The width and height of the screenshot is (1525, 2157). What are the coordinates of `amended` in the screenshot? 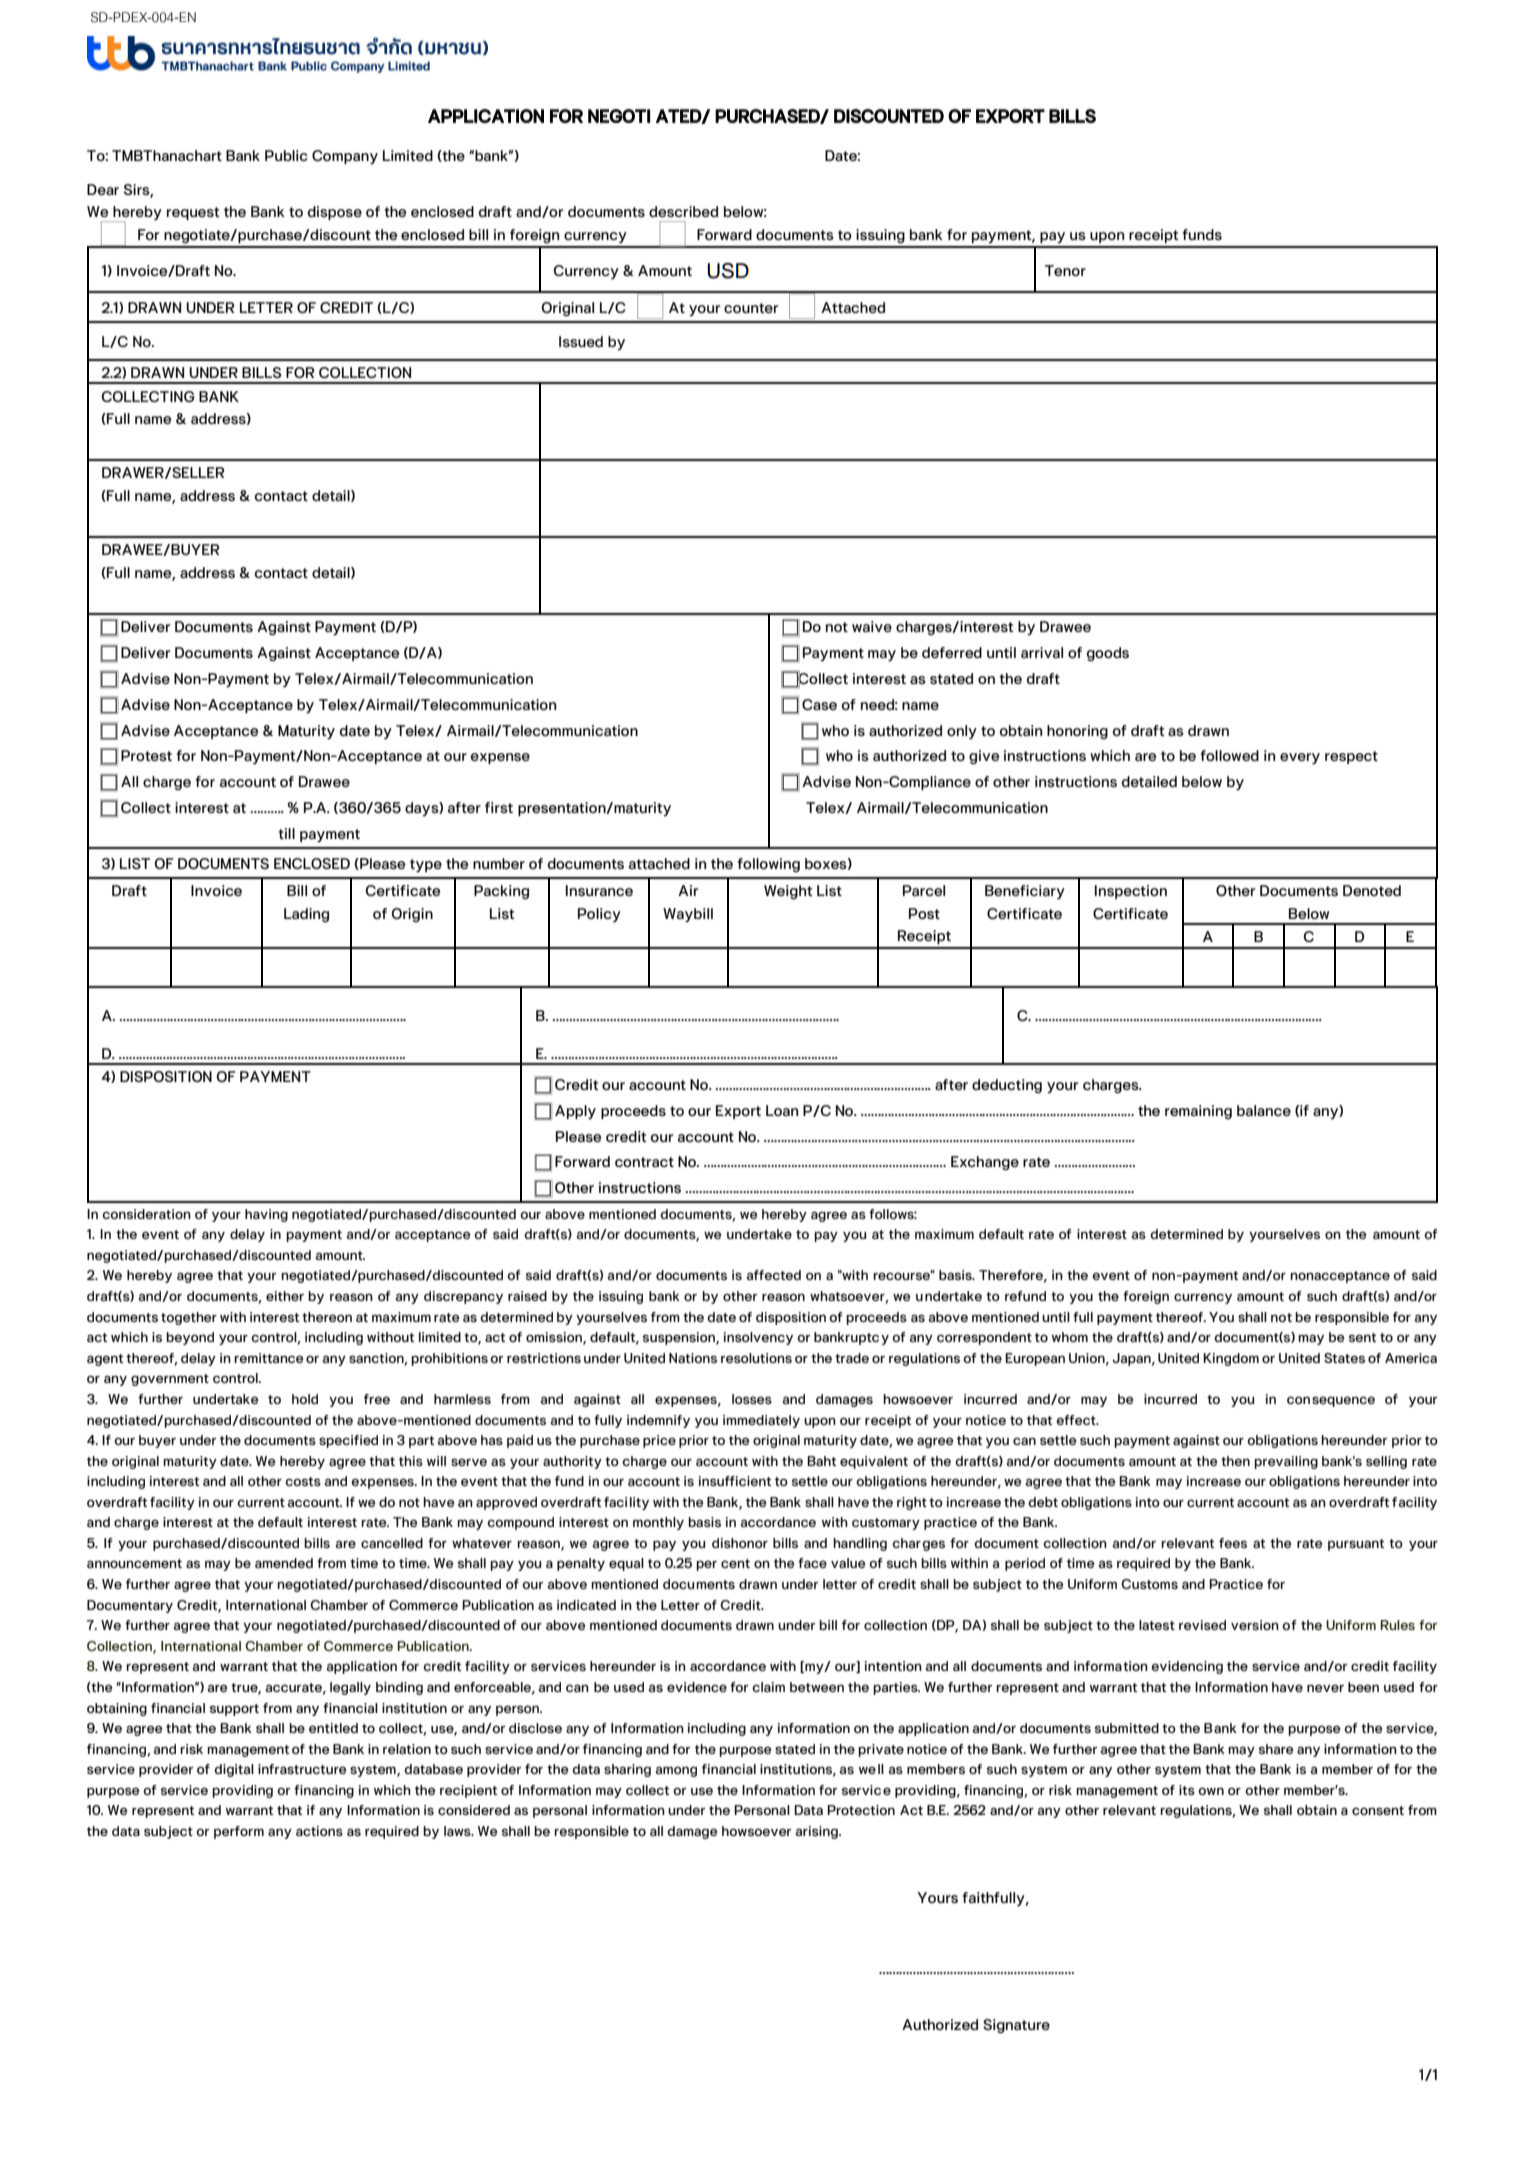 It's located at (284, 1563).
